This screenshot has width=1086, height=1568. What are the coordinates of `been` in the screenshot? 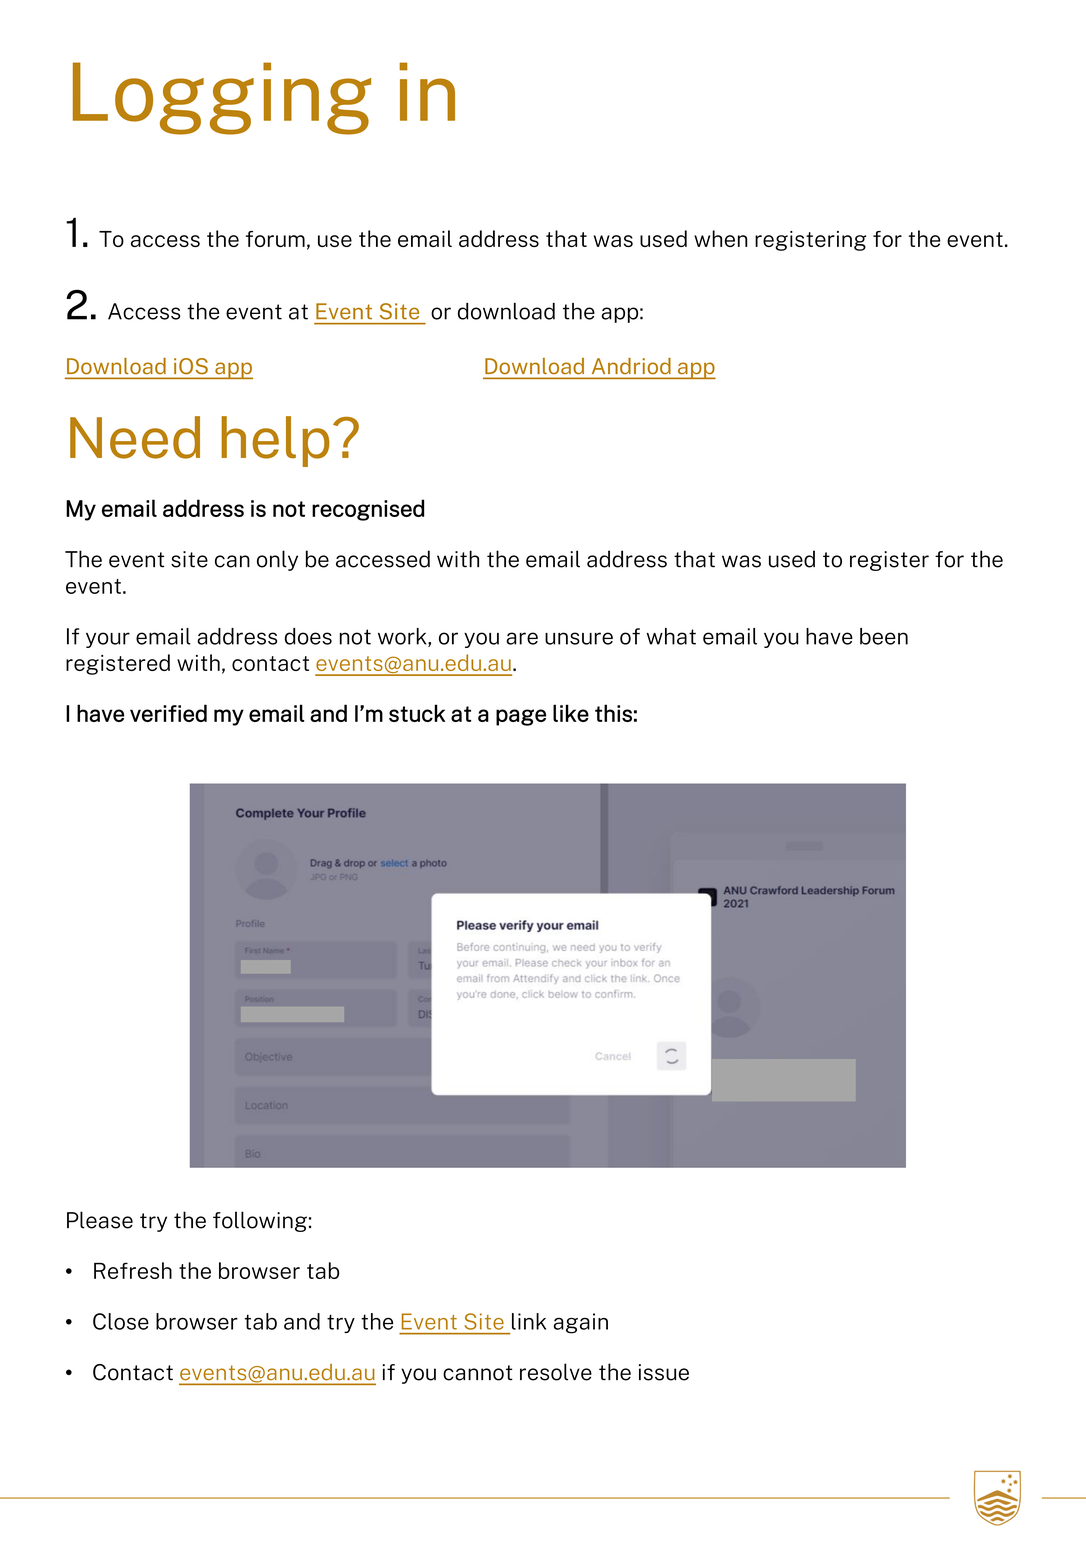 It's located at (884, 636).
